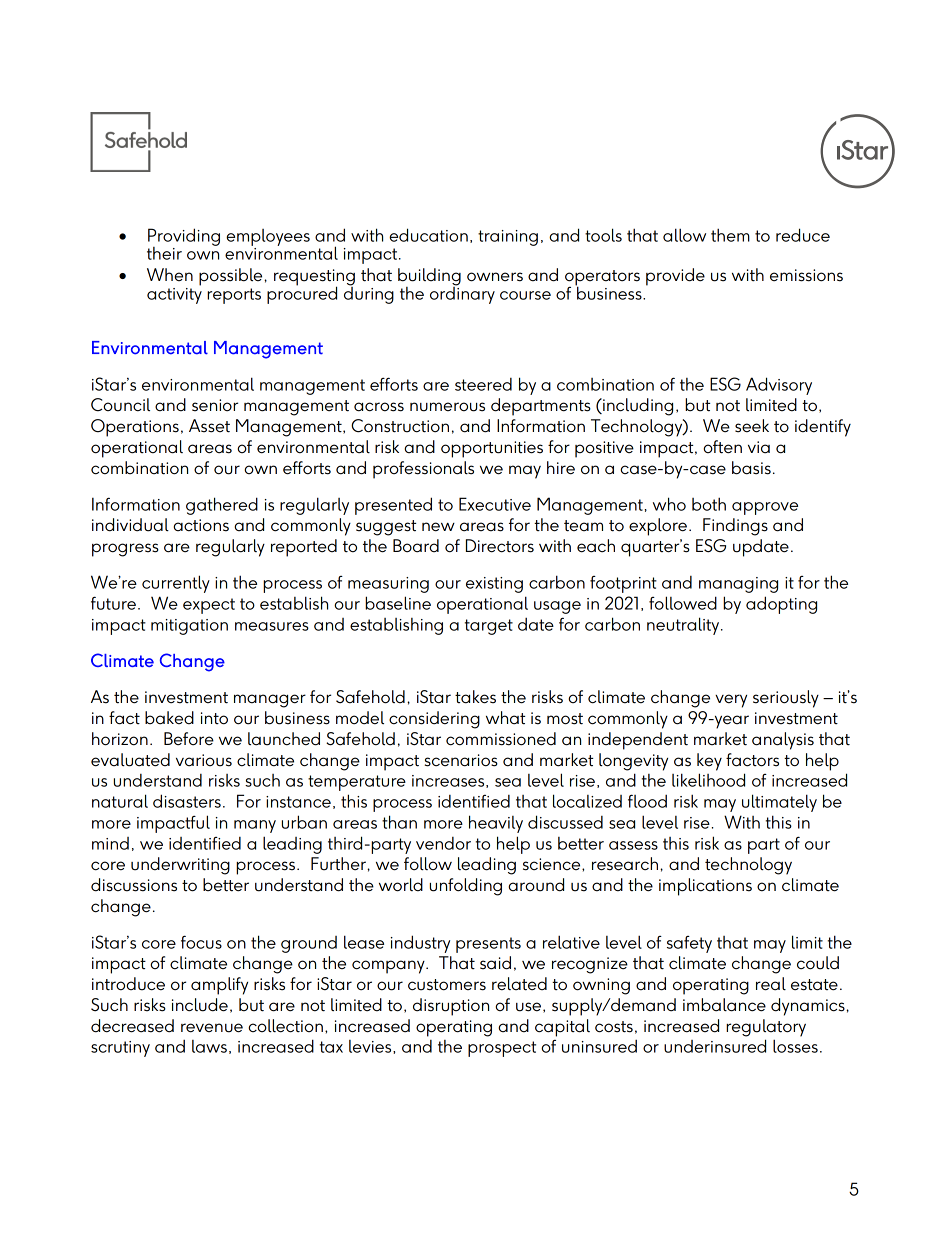 This screenshot has height=1233, width=952. I want to click on managing, so click(738, 585).
